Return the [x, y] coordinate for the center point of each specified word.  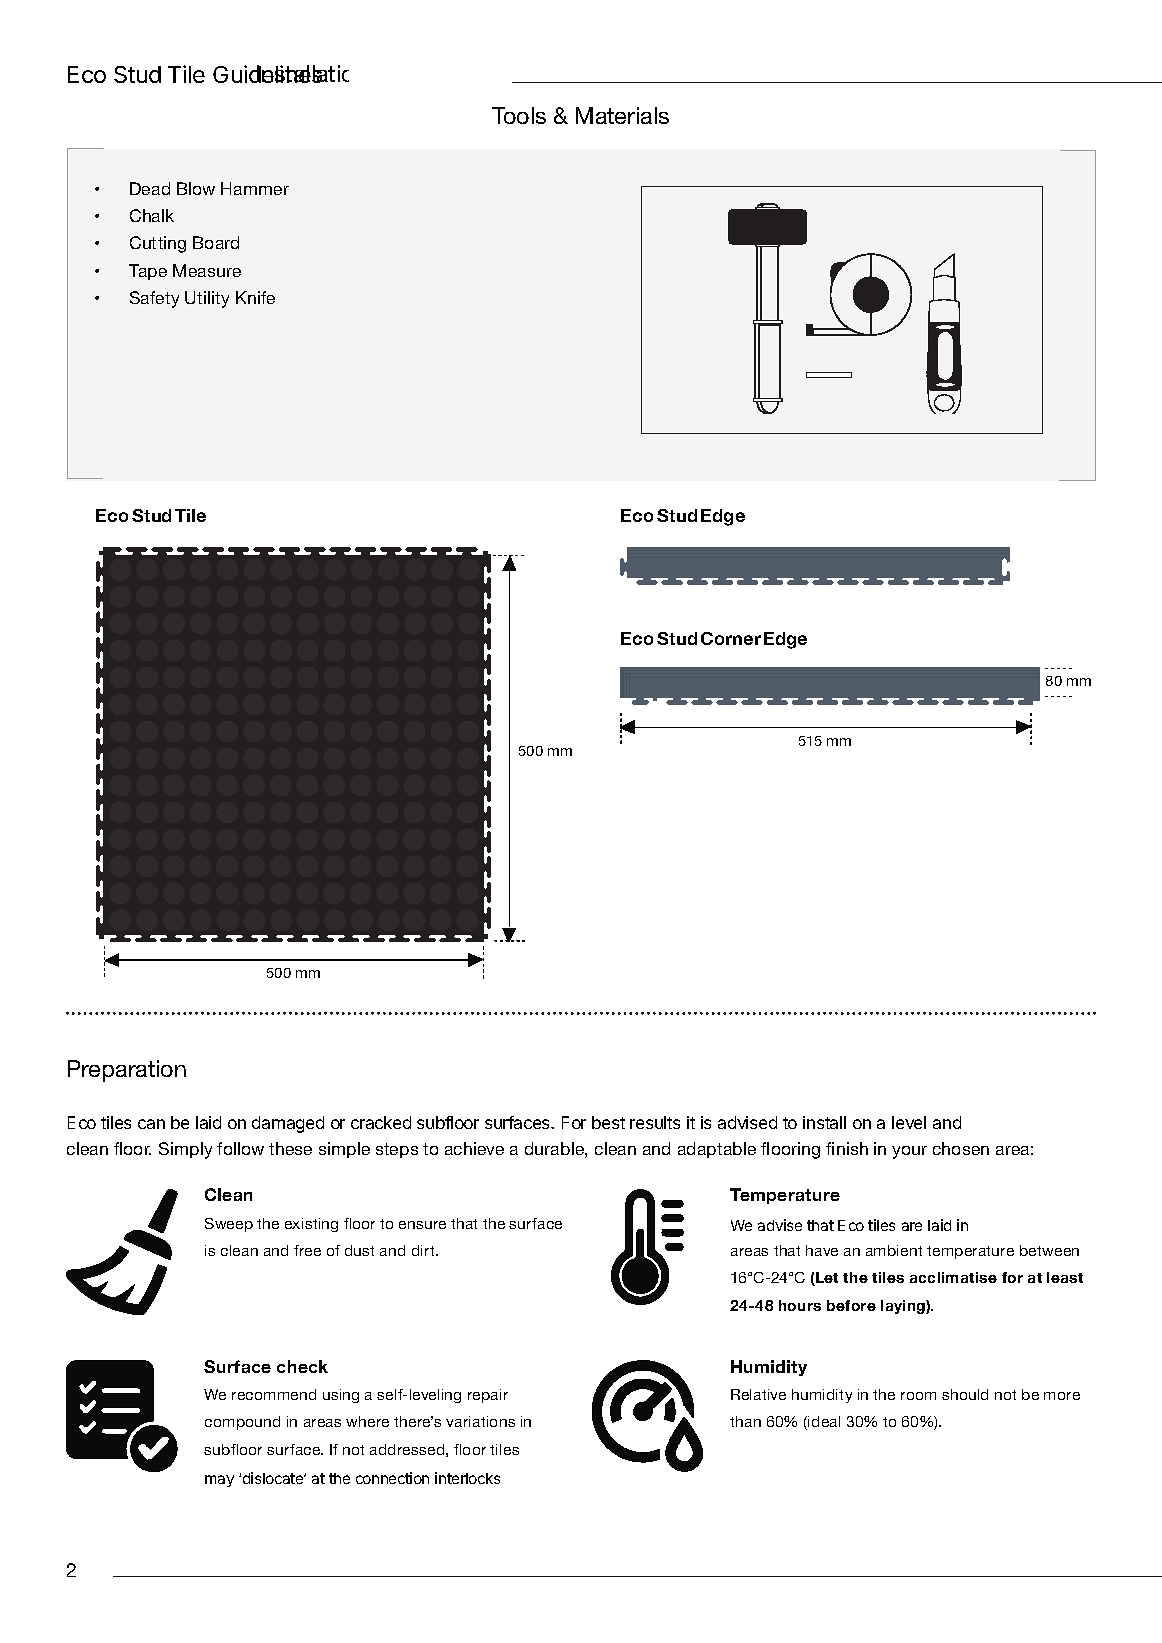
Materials [622, 115]
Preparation [127, 1071]
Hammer [255, 188]
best [608, 1122]
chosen [961, 1148]
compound [242, 1423]
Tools [519, 115]
